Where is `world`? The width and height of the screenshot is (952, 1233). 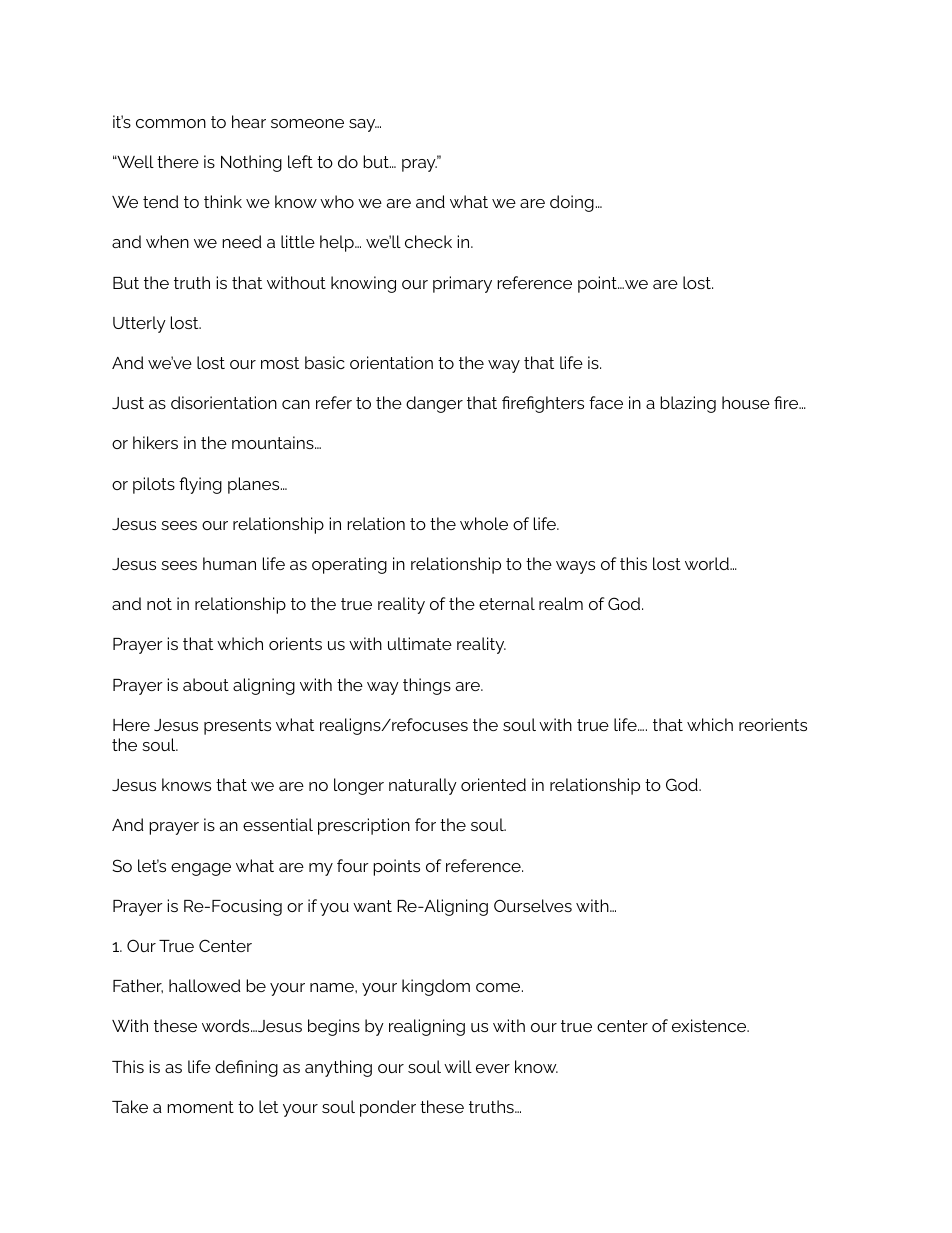
world is located at coordinates (708, 563).
